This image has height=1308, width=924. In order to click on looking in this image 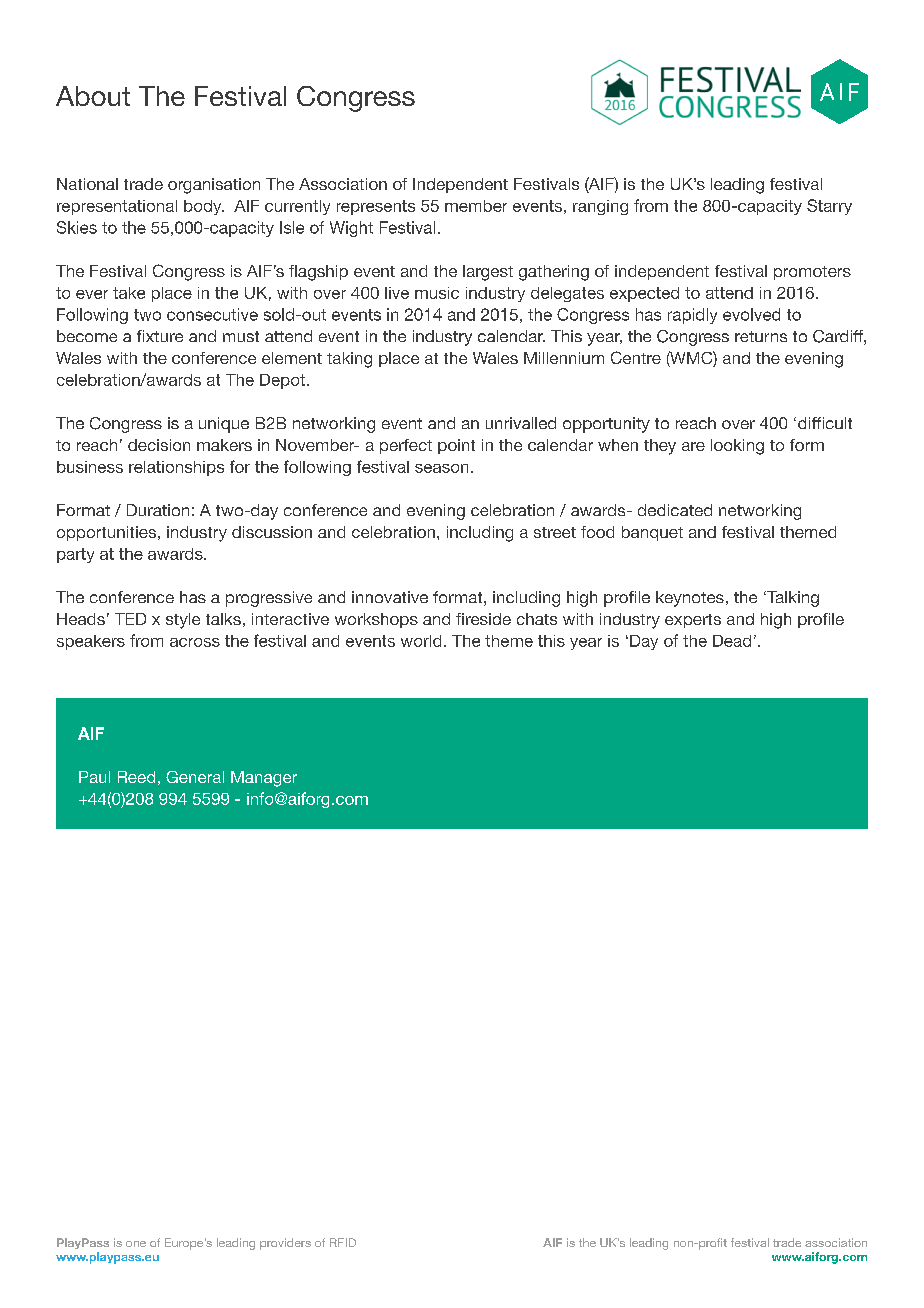, I will do `click(737, 447)`.
